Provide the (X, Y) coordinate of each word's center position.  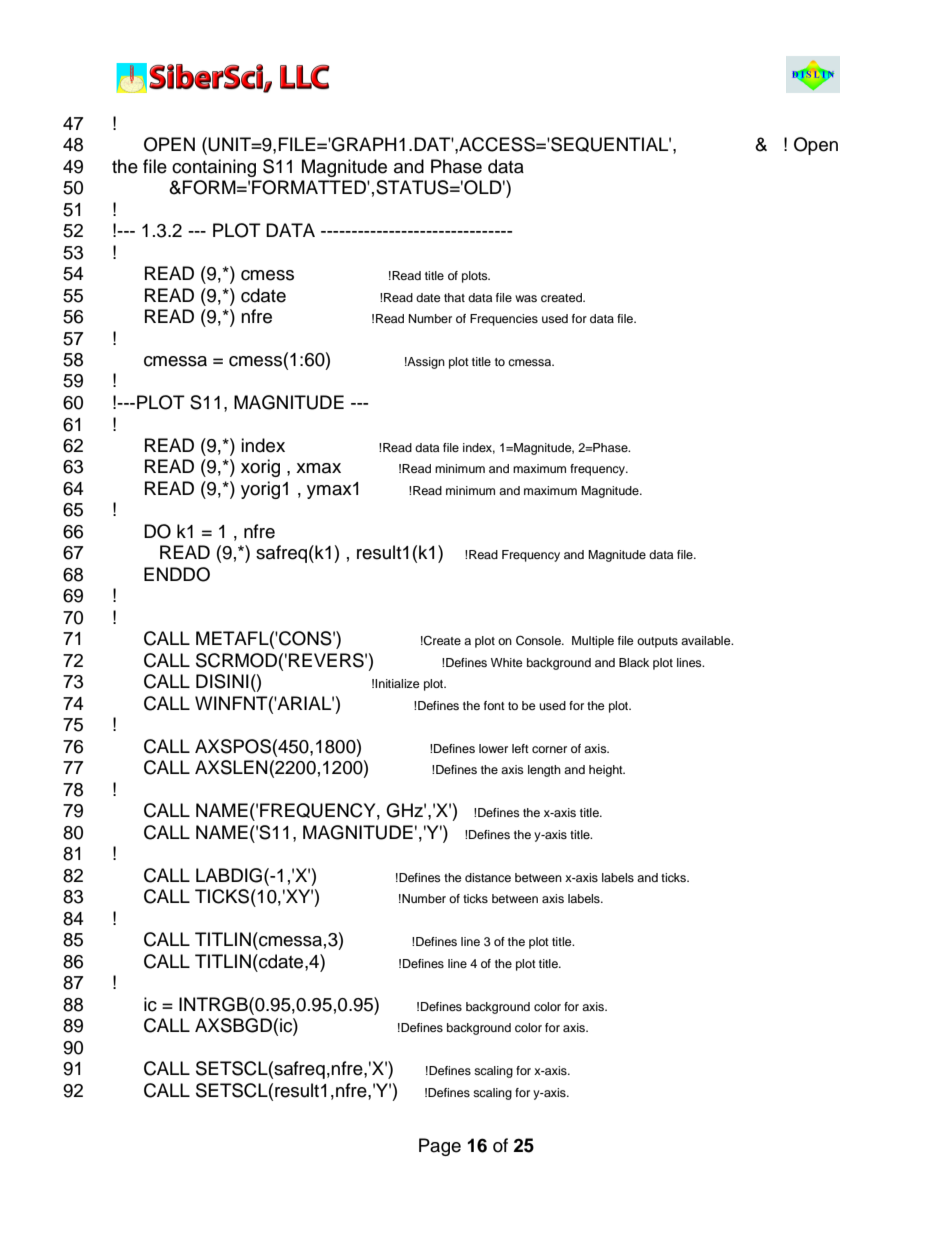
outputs (657, 642)
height (607, 771)
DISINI (222, 681)
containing (214, 168)
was (526, 298)
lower (493, 748)
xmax (318, 468)
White (507, 662)
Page (440, 1147)
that (454, 297)
